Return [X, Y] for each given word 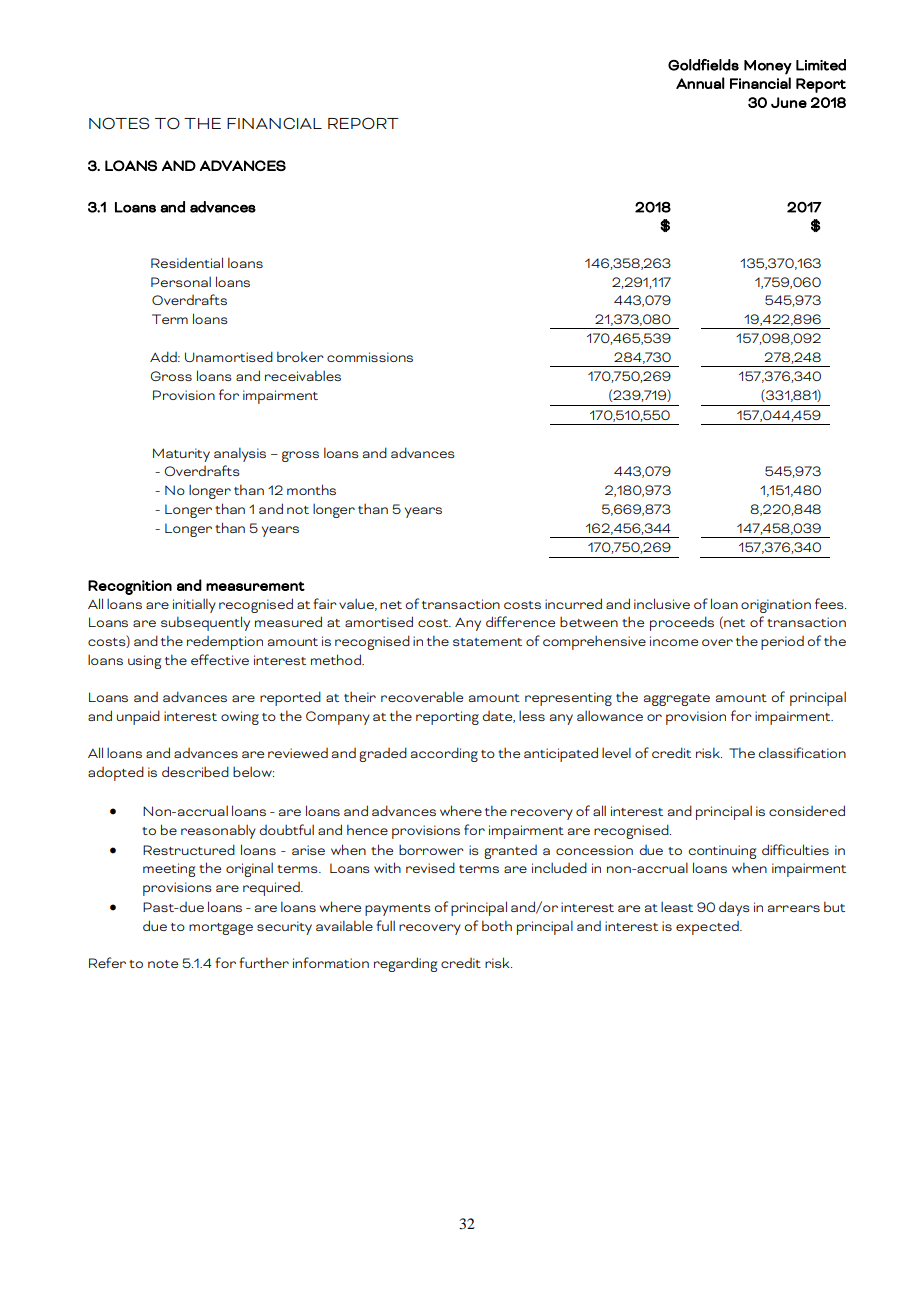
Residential [187, 262]
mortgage [221, 929]
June [789, 102]
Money [768, 67]
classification [802, 752]
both [497, 925]
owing [240, 718]
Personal [181, 281]
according [444, 754]
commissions [370, 357]
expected [708, 928]
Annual [700, 83]
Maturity [181, 455]
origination [776, 606]
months [311, 489]
